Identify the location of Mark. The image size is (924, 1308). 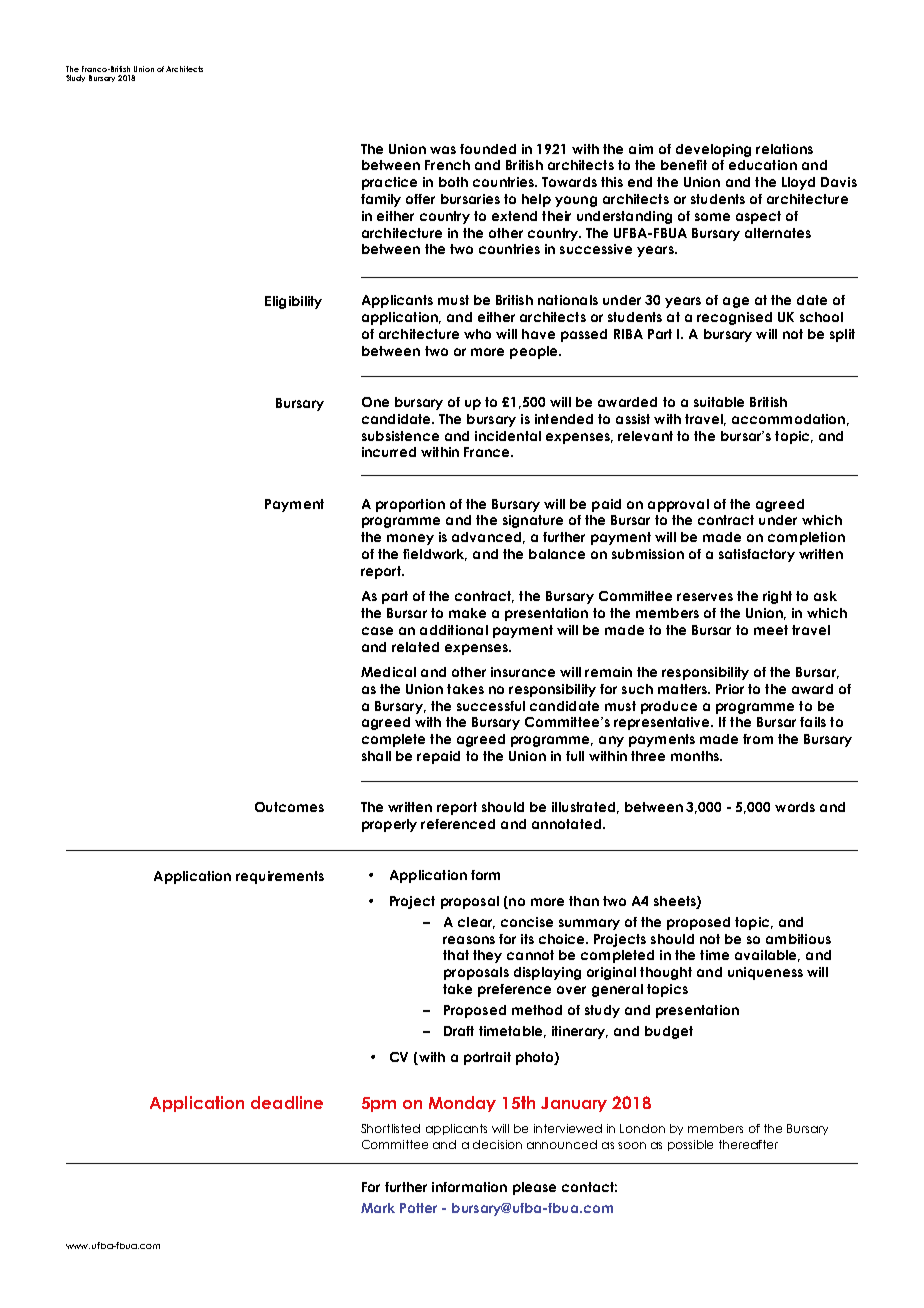
(378, 1208).
